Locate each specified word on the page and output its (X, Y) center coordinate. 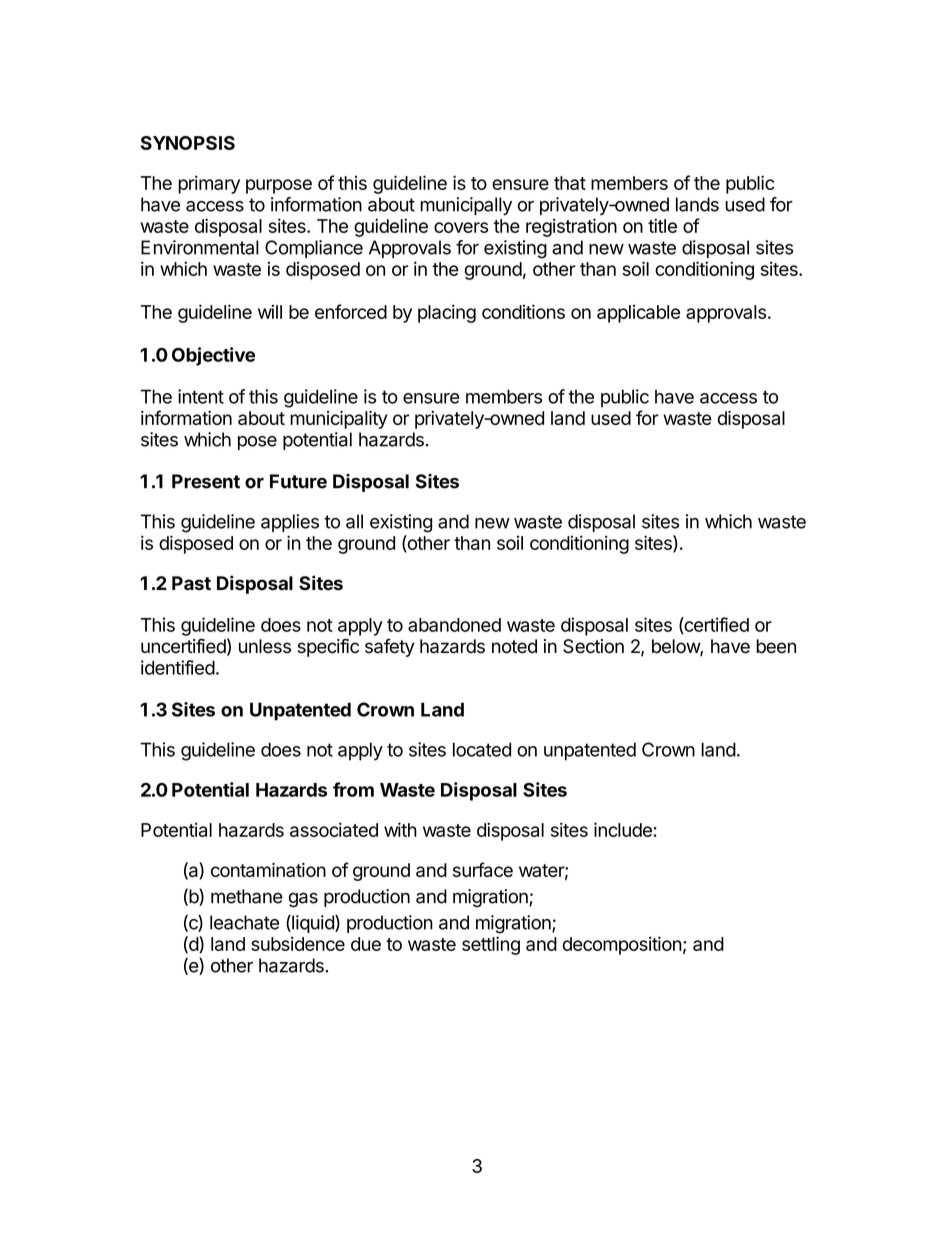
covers (461, 227)
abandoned (454, 625)
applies (290, 523)
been (776, 646)
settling (491, 945)
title (662, 225)
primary (209, 184)
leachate (244, 922)
